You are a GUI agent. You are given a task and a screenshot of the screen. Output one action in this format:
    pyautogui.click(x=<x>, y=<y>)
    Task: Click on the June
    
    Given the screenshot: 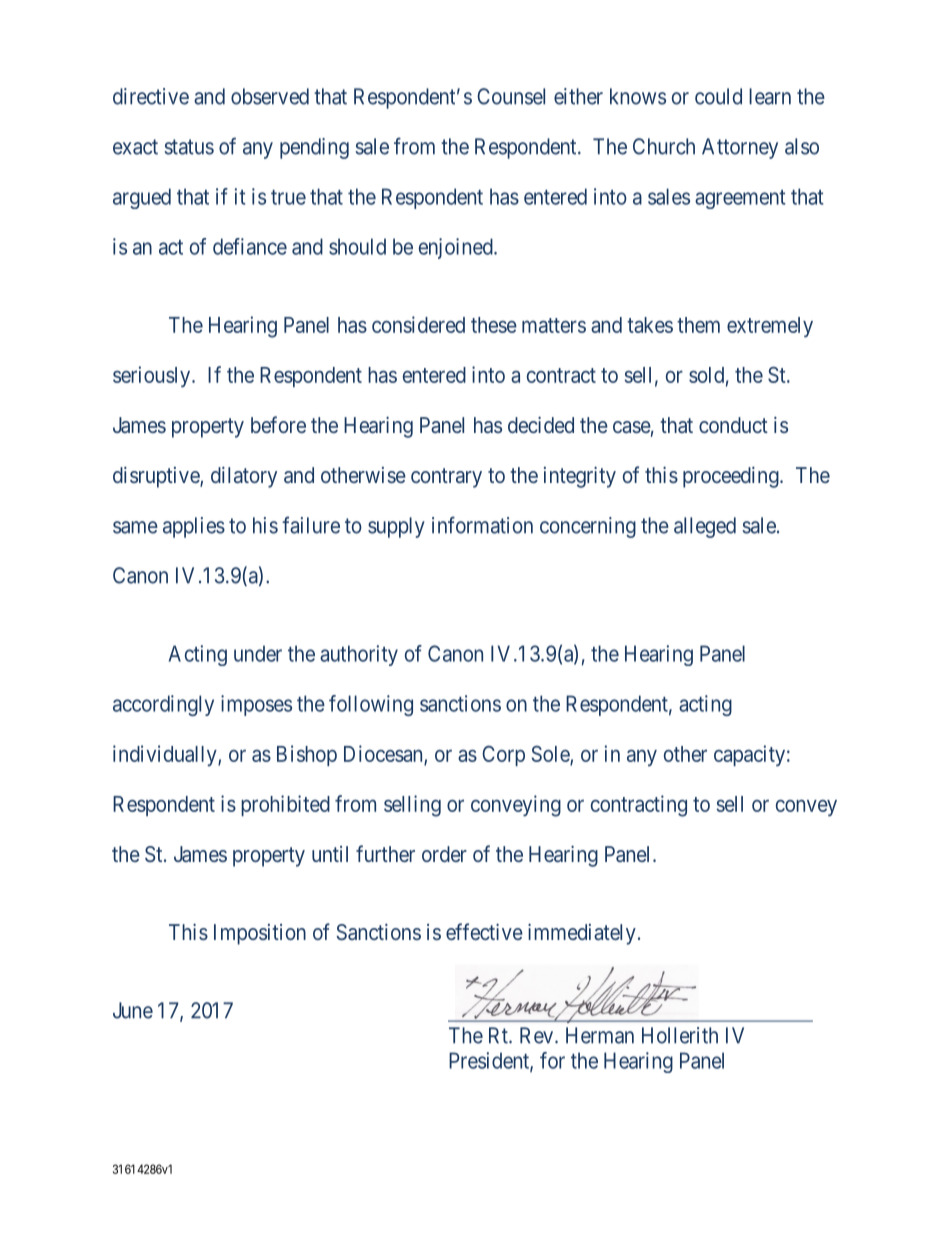 What is the action you would take?
    pyautogui.click(x=133, y=1010)
